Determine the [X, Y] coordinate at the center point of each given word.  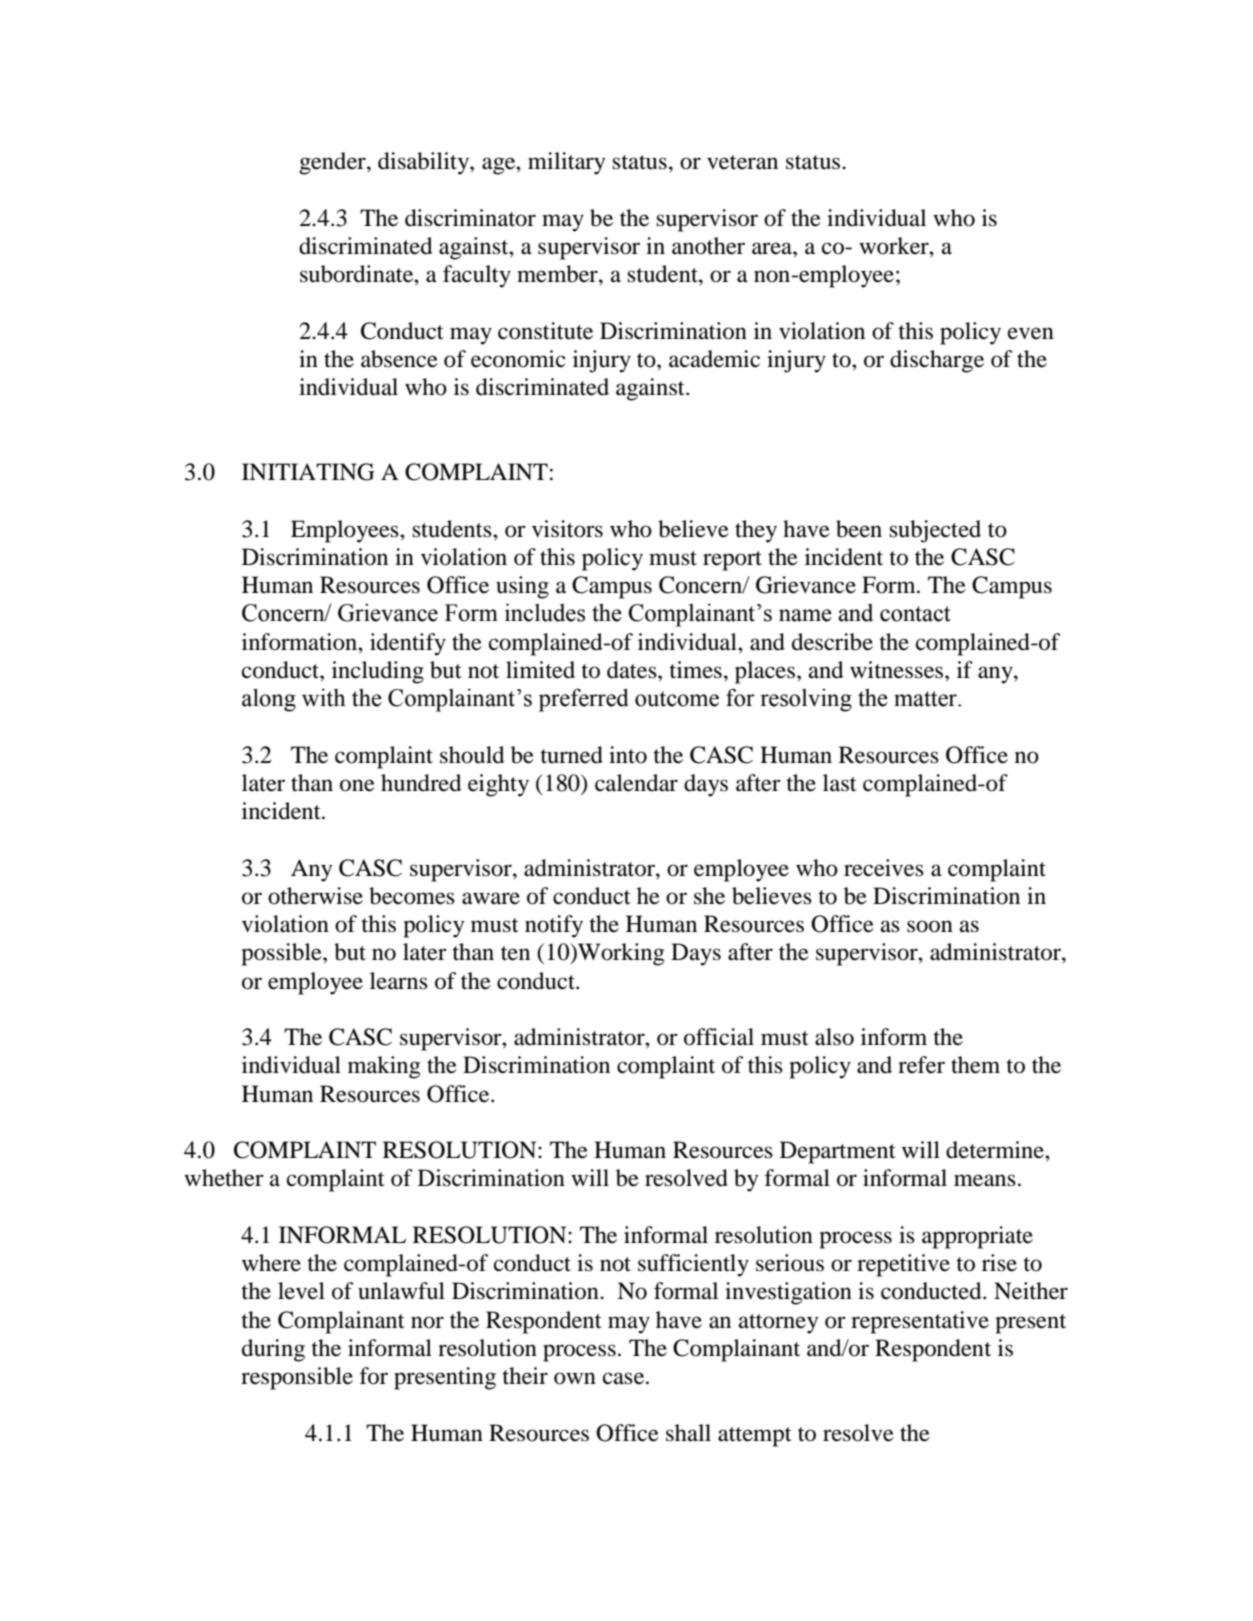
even [1031, 333]
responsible [297, 1378]
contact [915, 614]
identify [408, 644]
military [567, 163]
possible [282, 954]
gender [333, 163]
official [719, 1037]
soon [930, 926]
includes [545, 612]
